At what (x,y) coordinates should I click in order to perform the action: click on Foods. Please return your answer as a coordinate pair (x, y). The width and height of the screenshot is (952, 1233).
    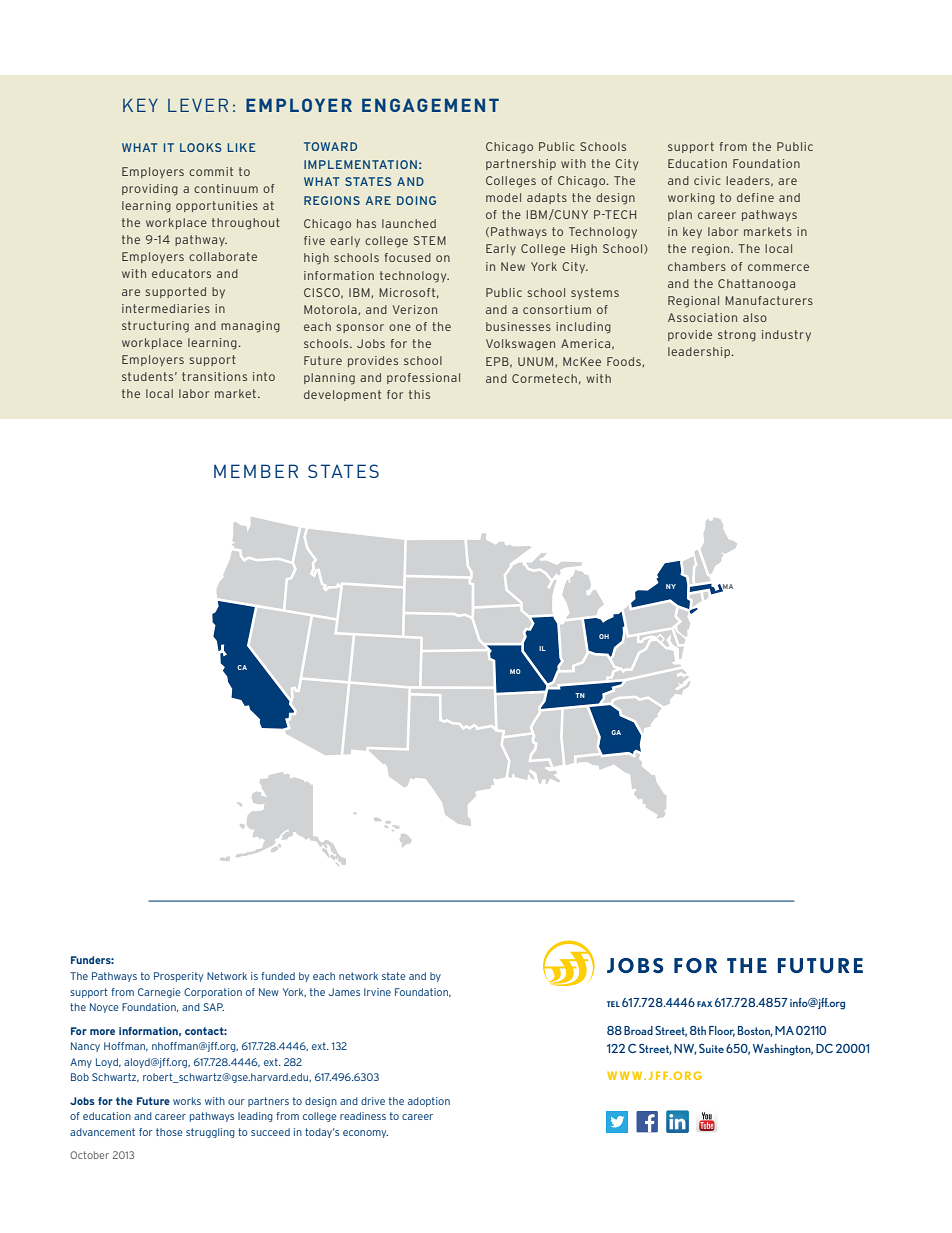
    Looking at the image, I should click on (625, 362).
